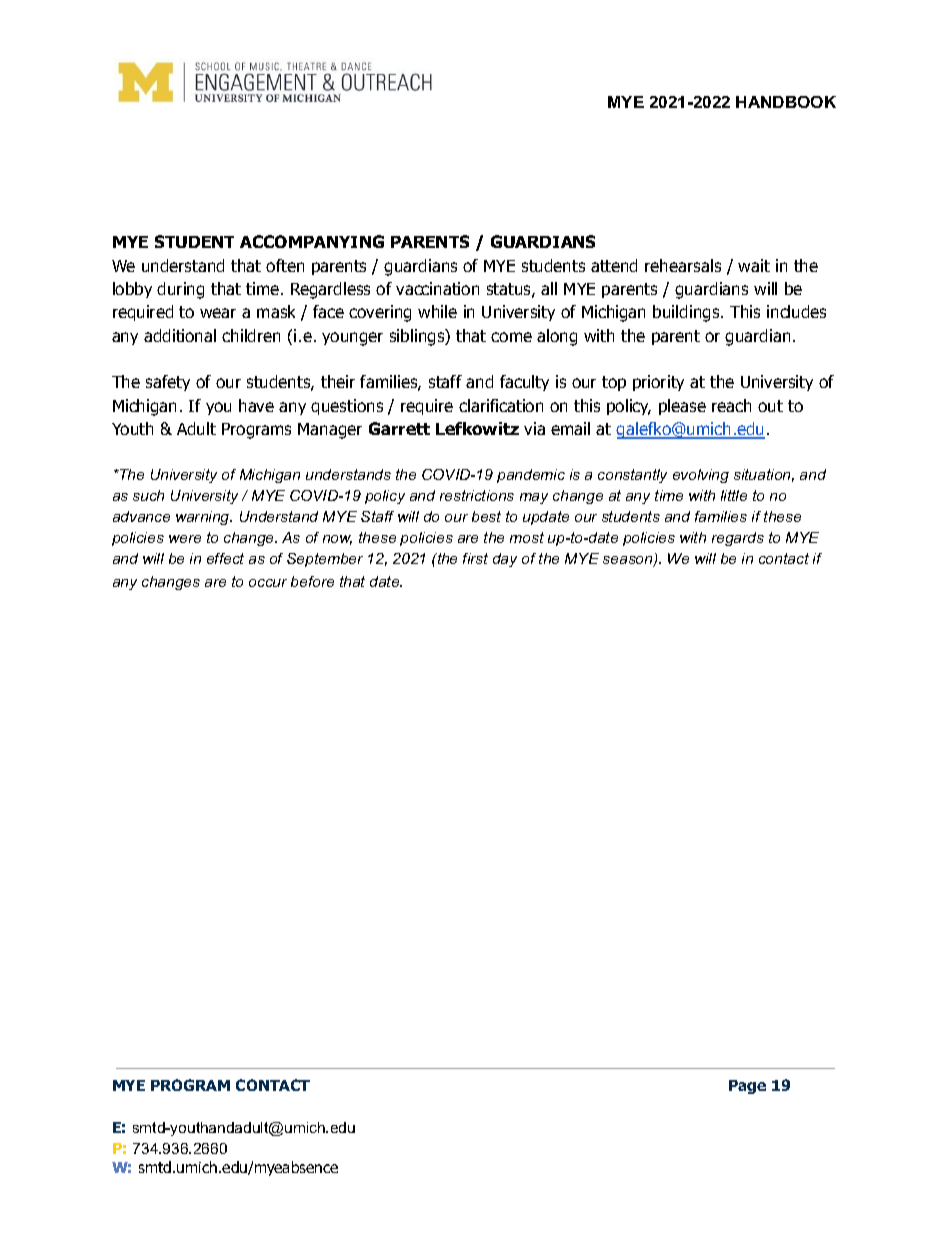  Describe the element at coordinates (475, 558) in the screenshot. I see `first` at that location.
